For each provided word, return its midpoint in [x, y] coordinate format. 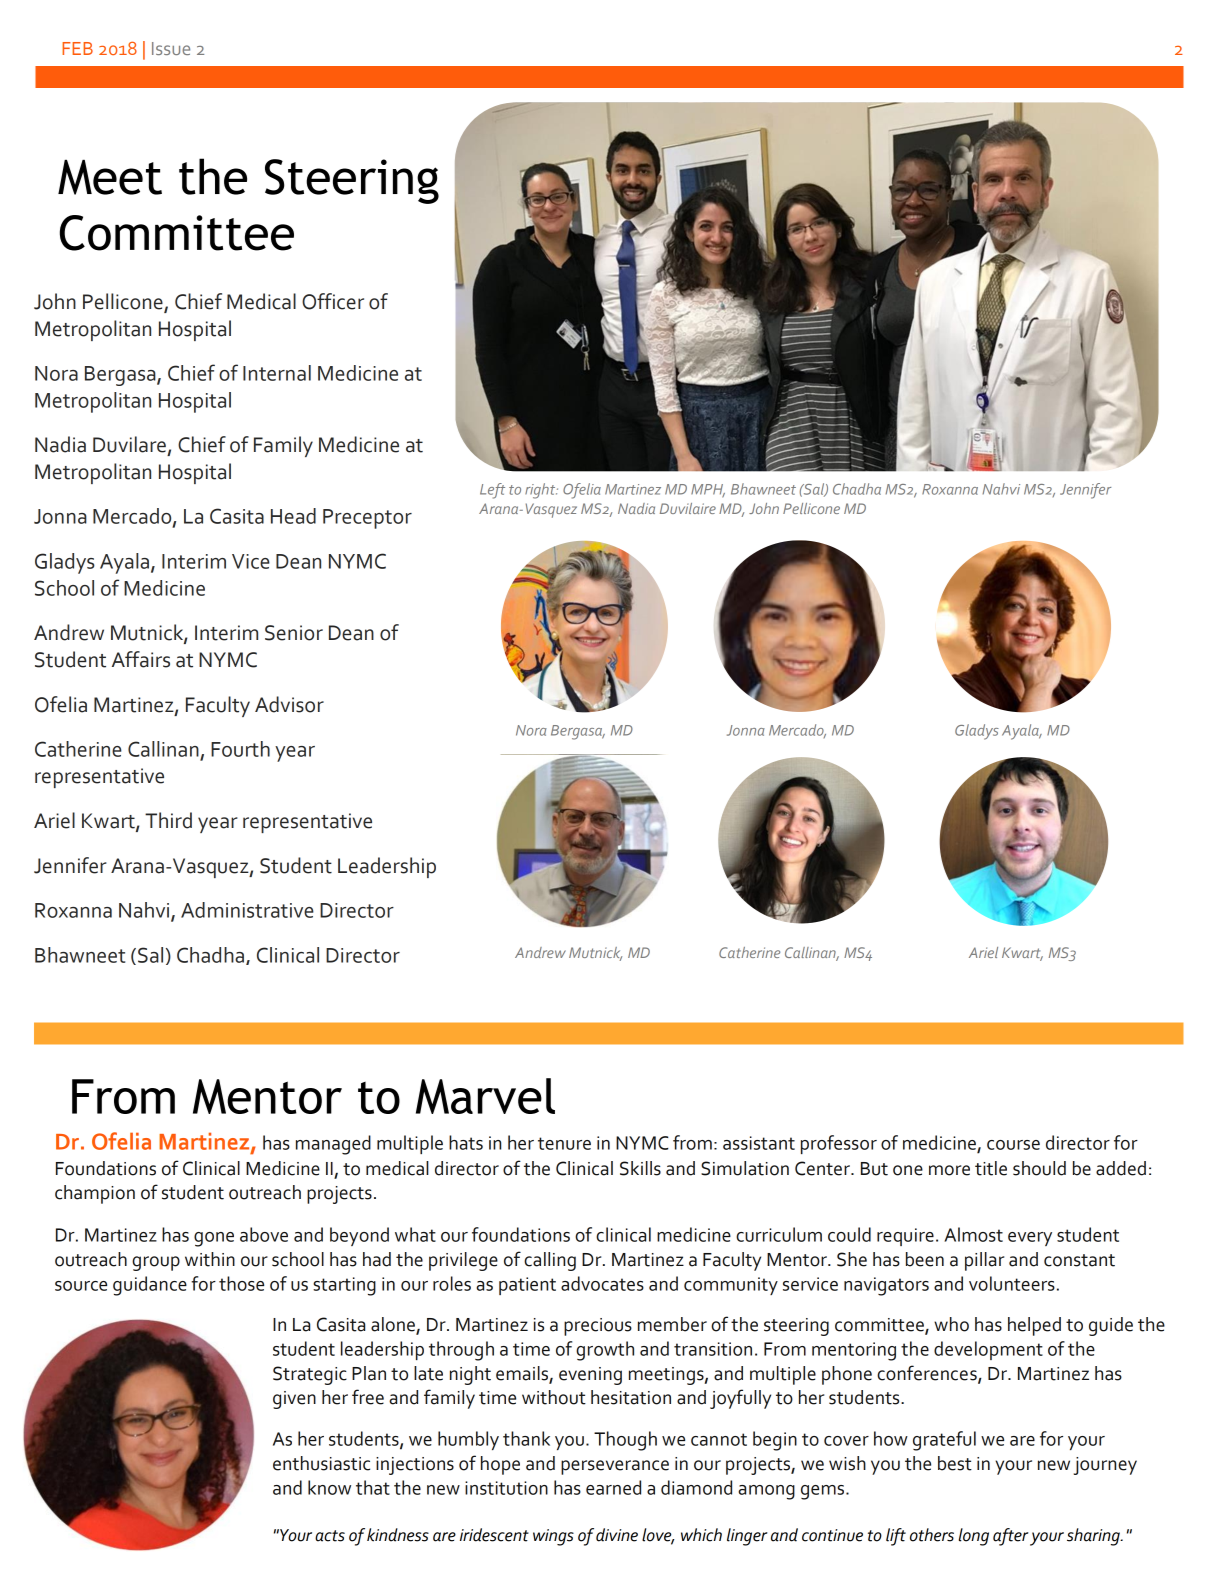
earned [613, 1487]
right [541, 491]
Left [492, 491]
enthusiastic [321, 1463]
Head [293, 516]
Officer [333, 301]
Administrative [247, 910]
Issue [171, 48]
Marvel [485, 1096]
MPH [708, 490]
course [1013, 1145]
